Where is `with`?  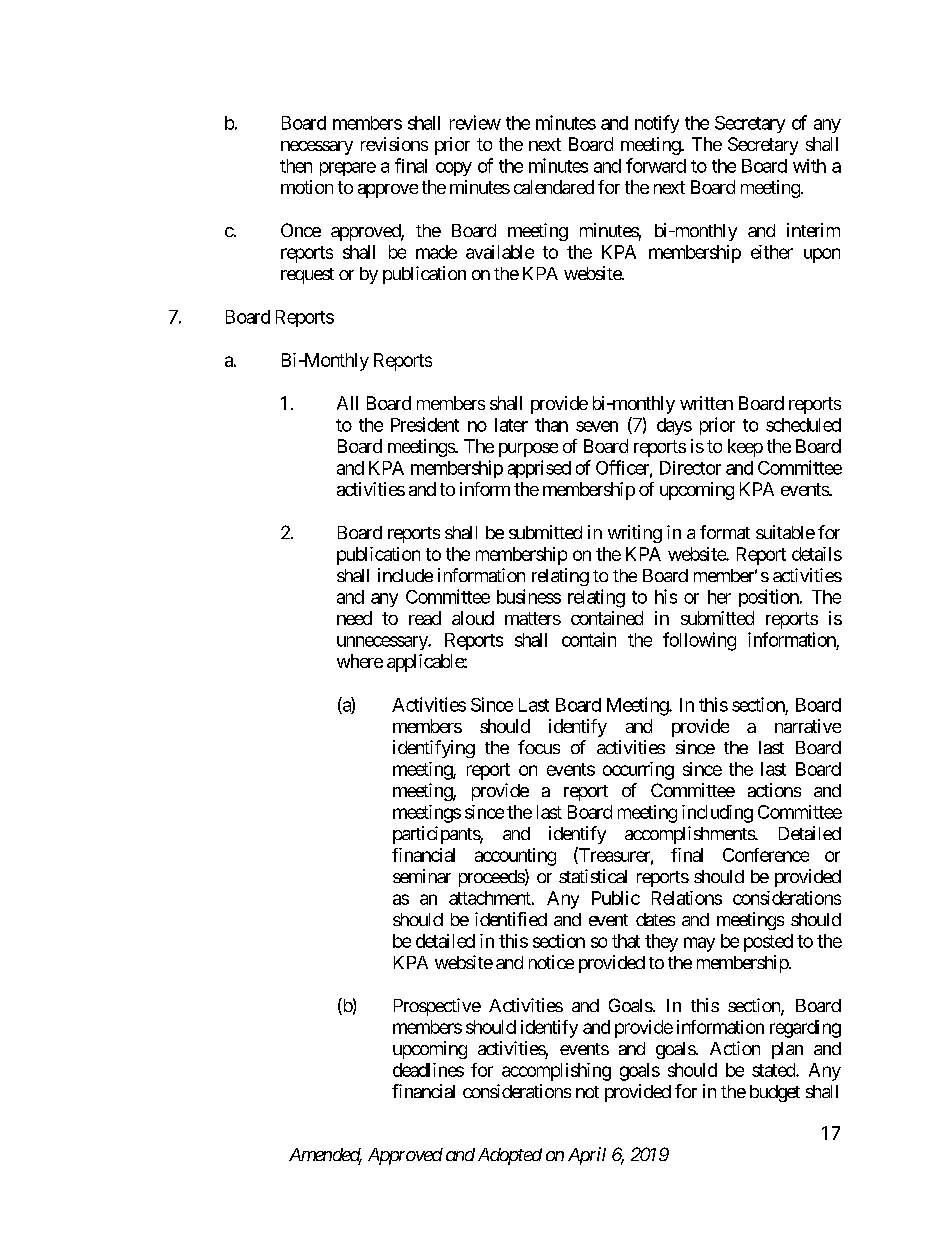
with is located at coordinates (809, 166).
